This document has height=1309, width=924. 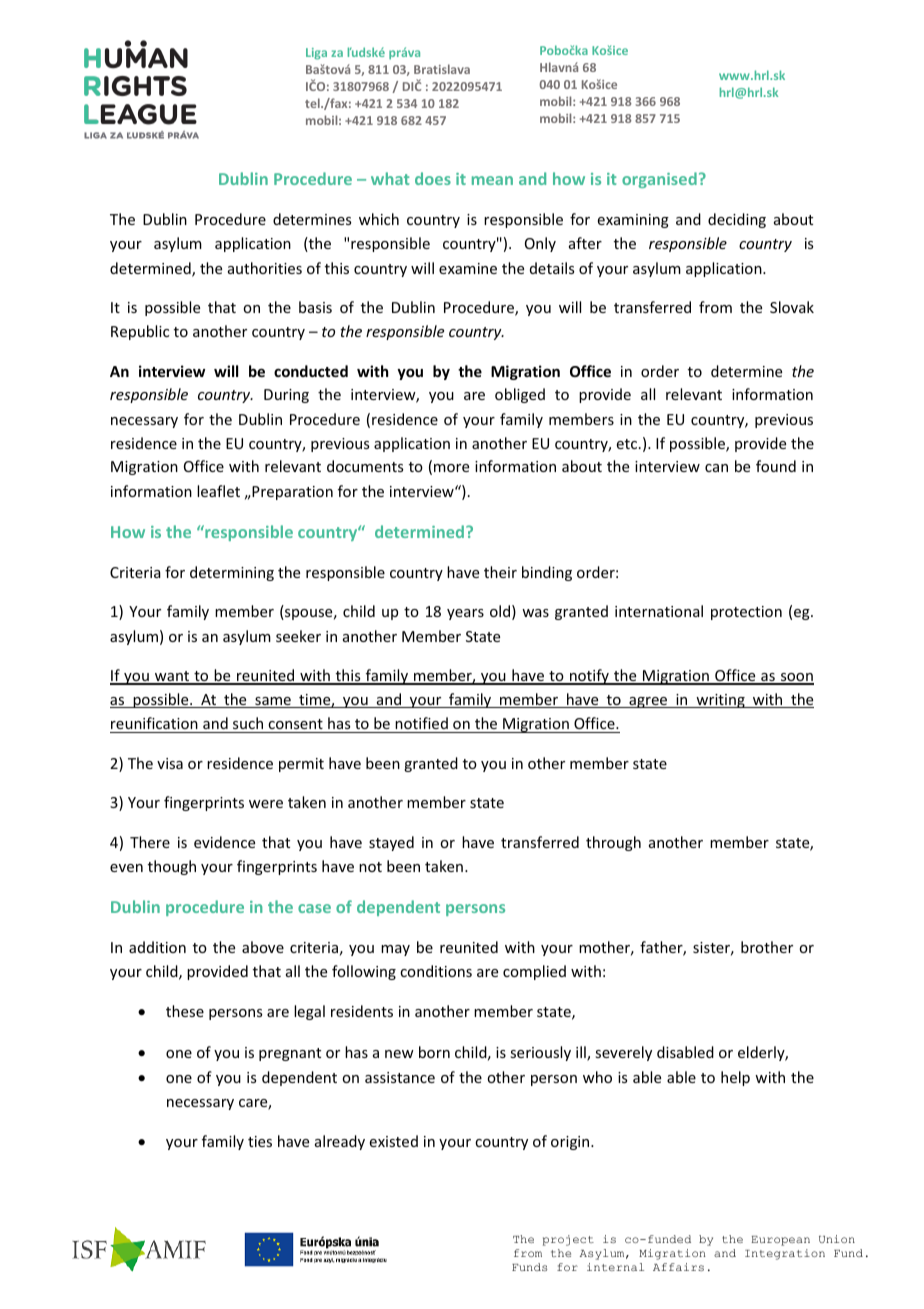 I want to click on want, so click(x=172, y=677).
